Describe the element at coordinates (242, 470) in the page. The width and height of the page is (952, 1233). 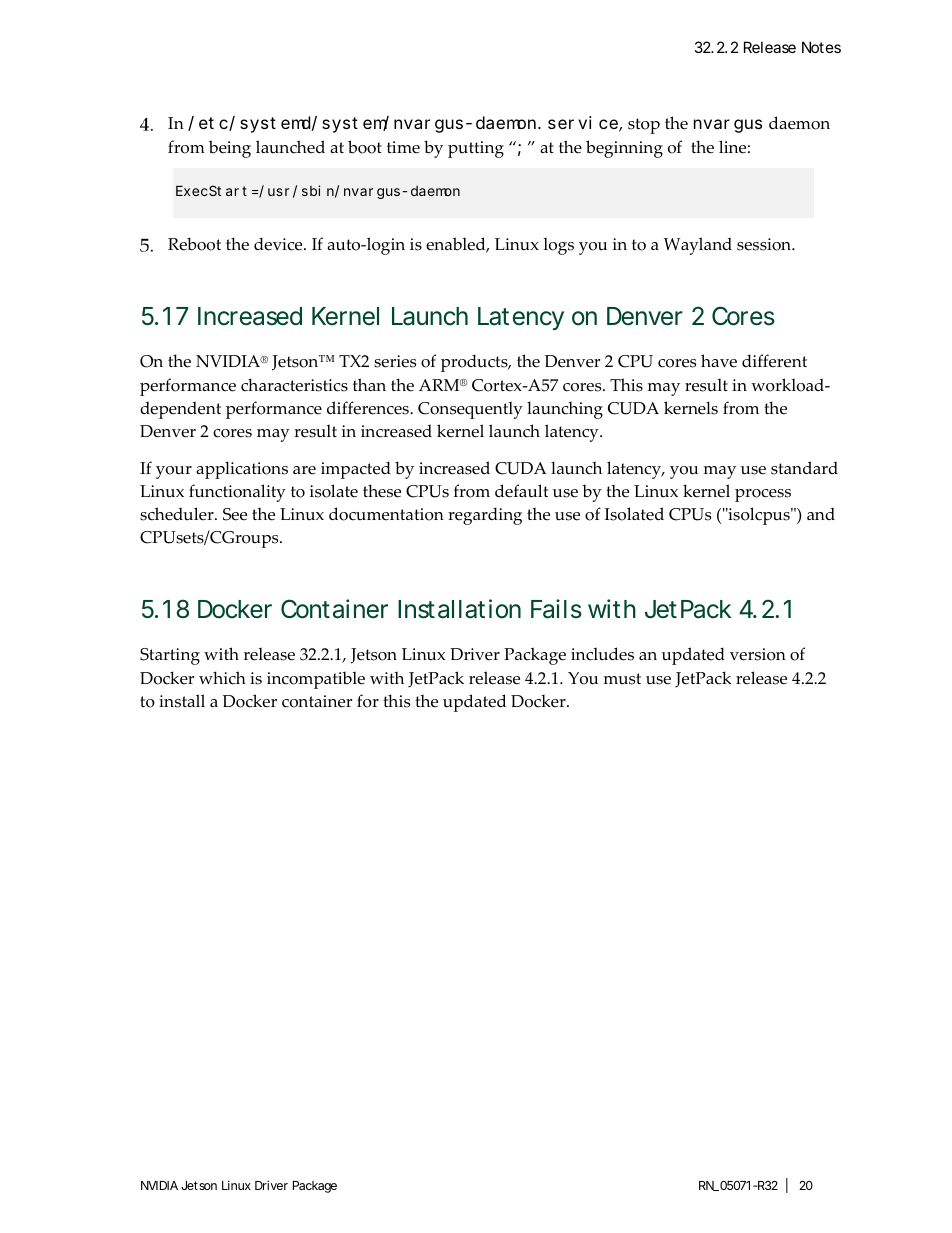
I see `applications` at that location.
